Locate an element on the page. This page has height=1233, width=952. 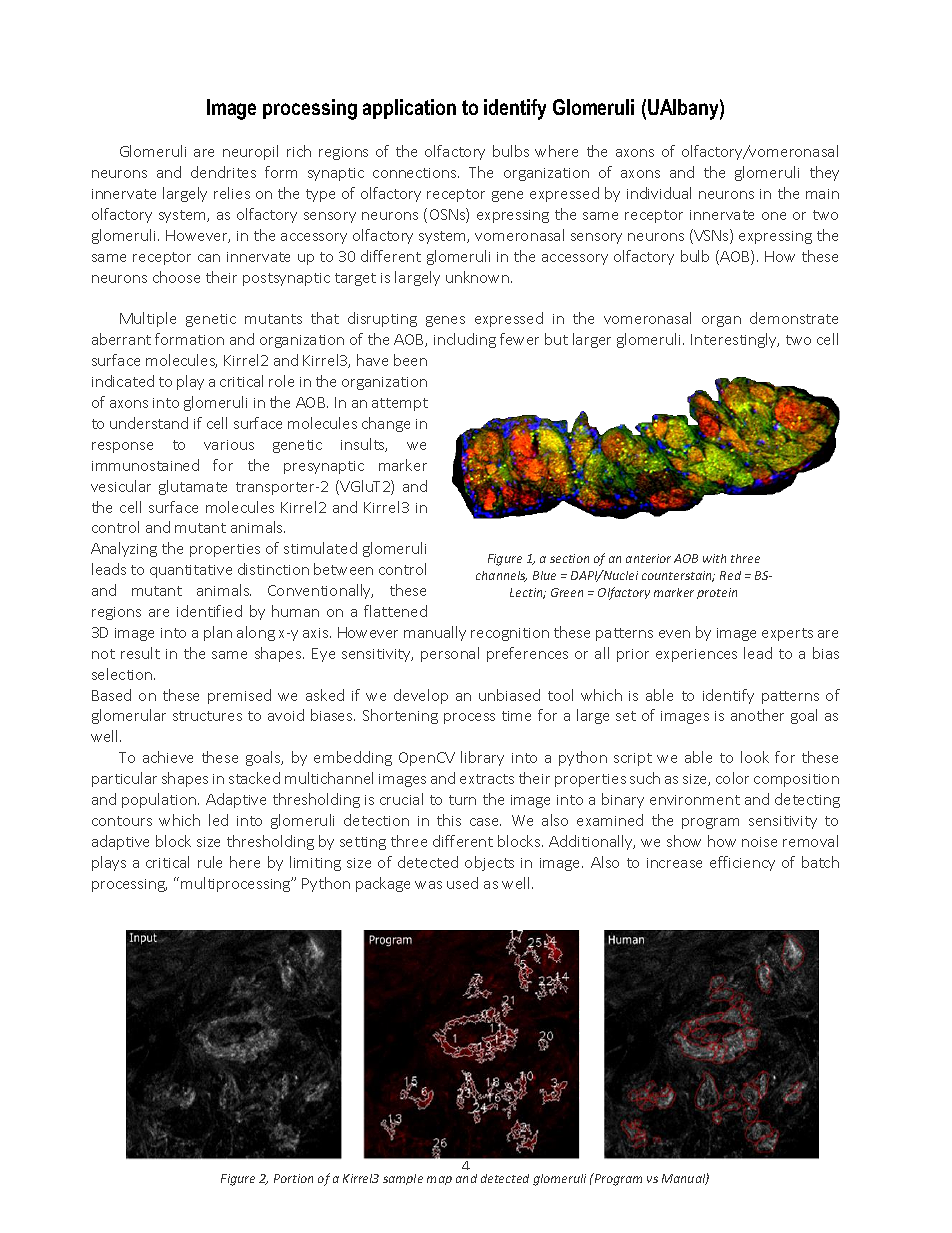
map is located at coordinates (439, 1180).
